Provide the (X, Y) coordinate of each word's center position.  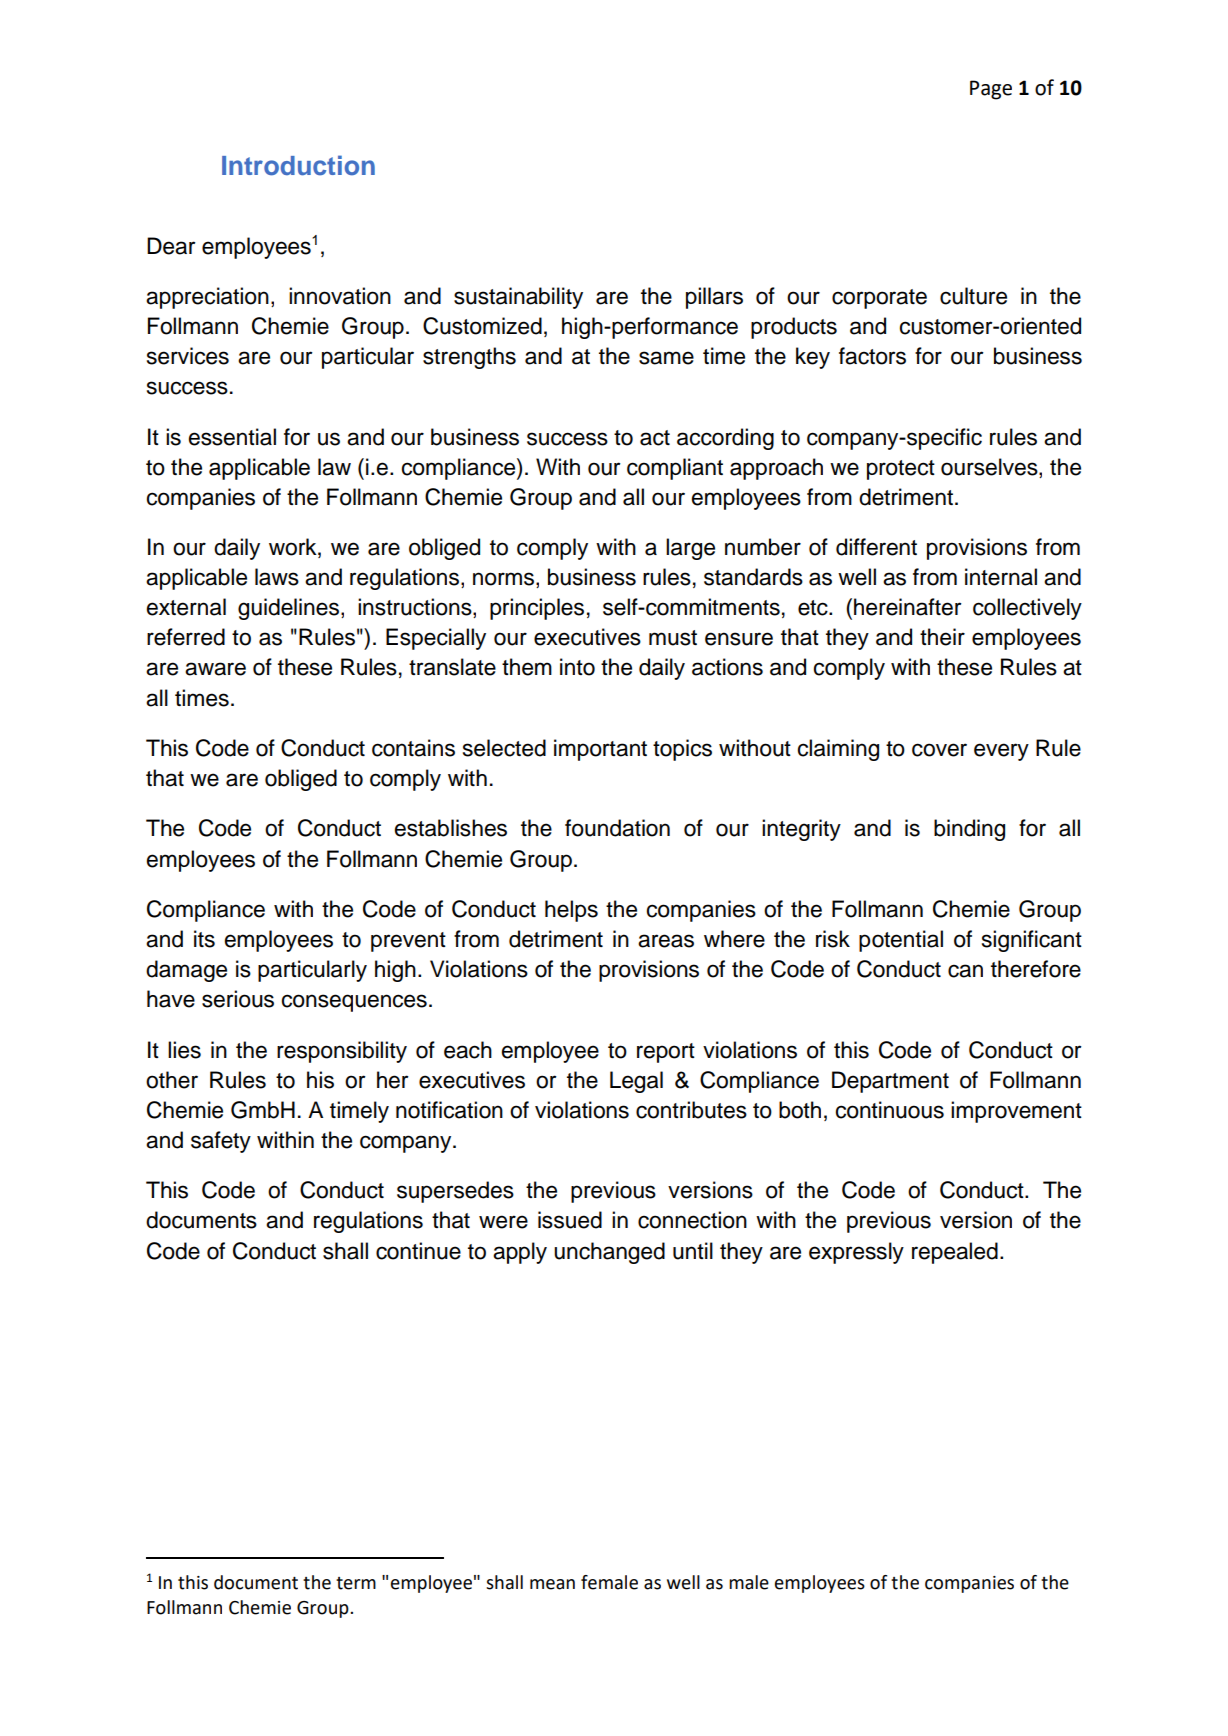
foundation (617, 828)
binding (969, 830)
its (204, 939)
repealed (955, 1253)
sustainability (518, 298)
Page (991, 90)
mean (552, 1584)
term (356, 1583)
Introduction (298, 165)
